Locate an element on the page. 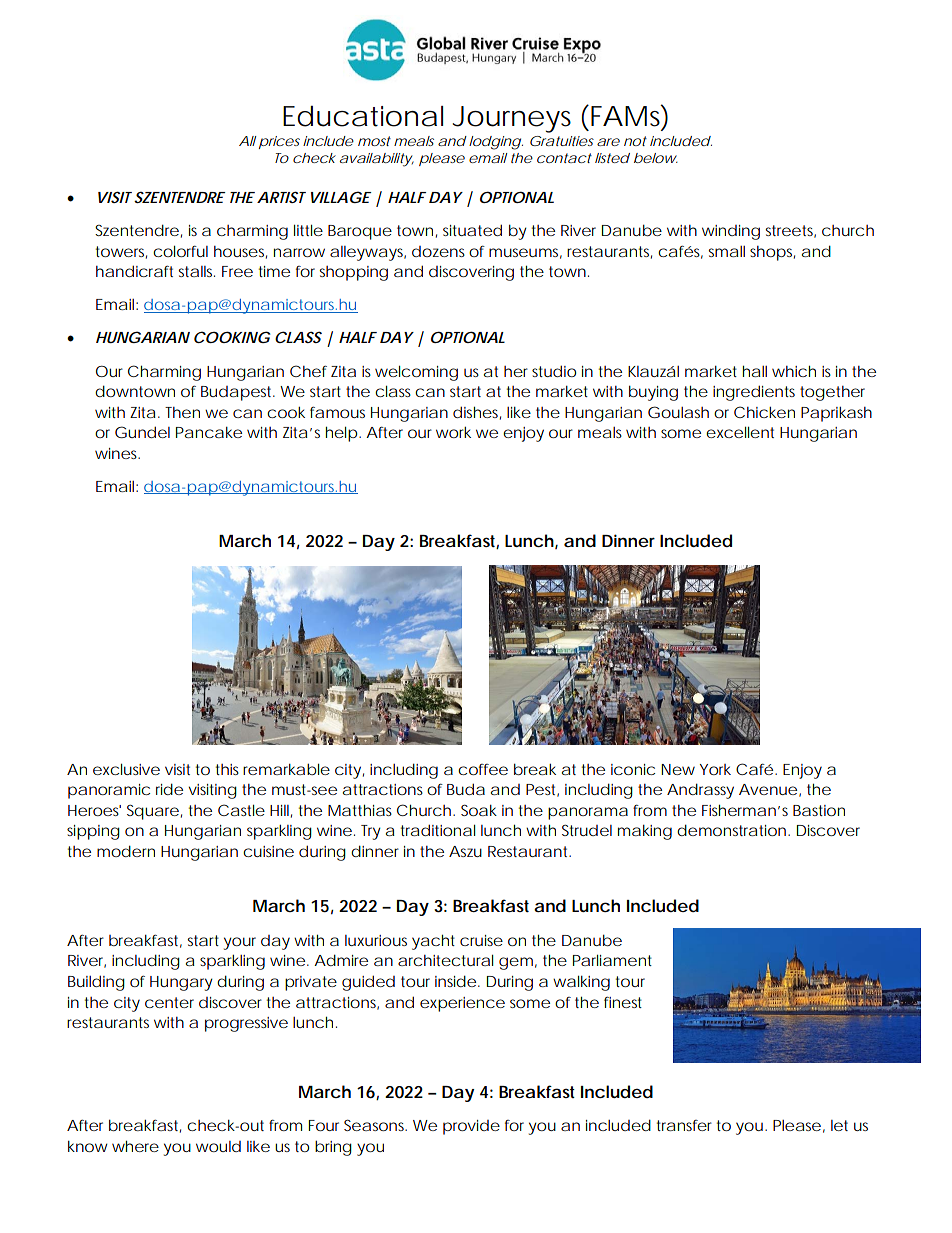 This page has width=952, height=1233. prices is located at coordinates (279, 142).
